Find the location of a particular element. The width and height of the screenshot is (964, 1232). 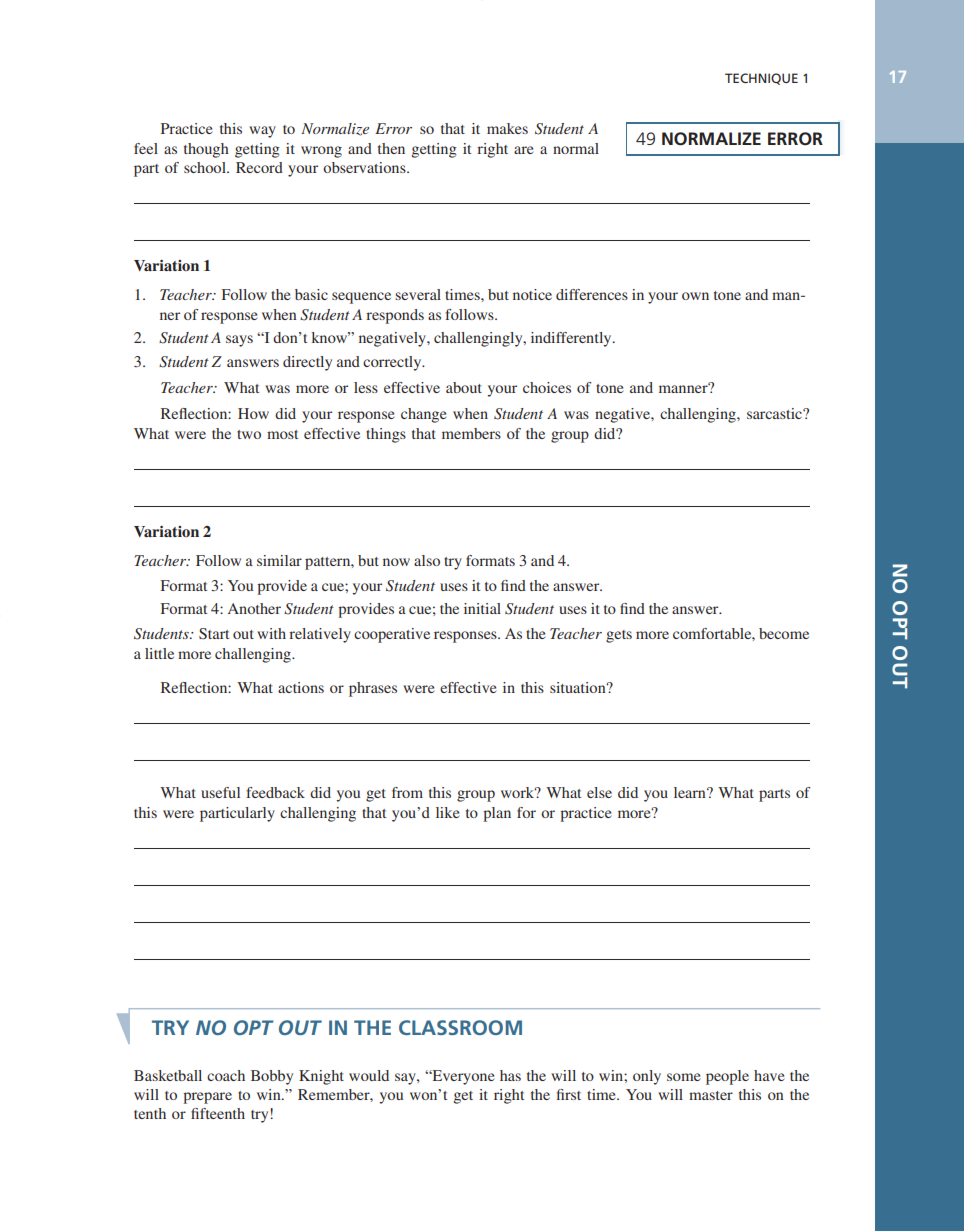

makes is located at coordinates (507, 128).
